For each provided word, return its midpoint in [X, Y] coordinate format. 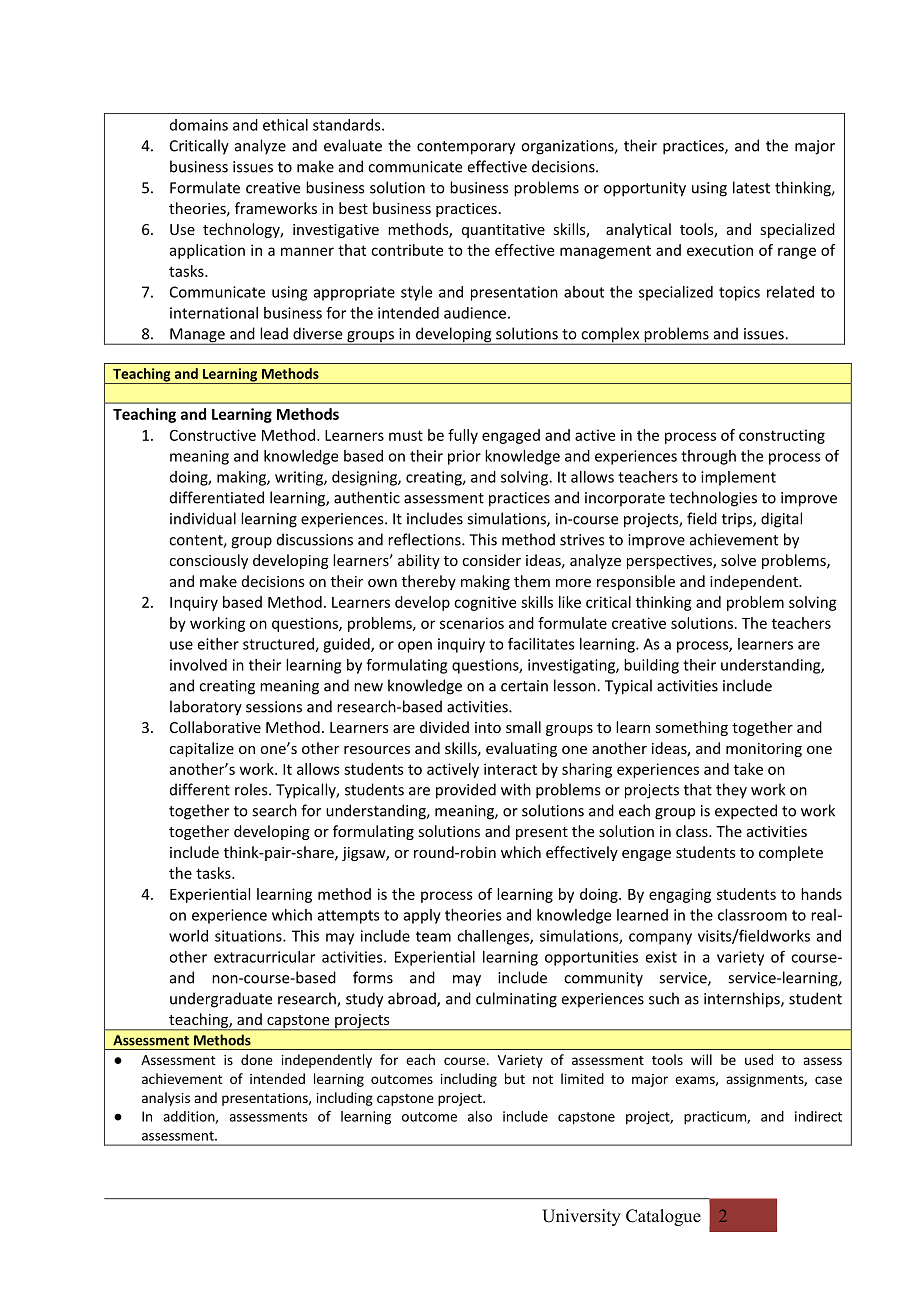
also [480, 1116]
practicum [716, 1118]
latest [751, 187]
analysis [166, 1099]
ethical [285, 125]
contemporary [466, 148]
